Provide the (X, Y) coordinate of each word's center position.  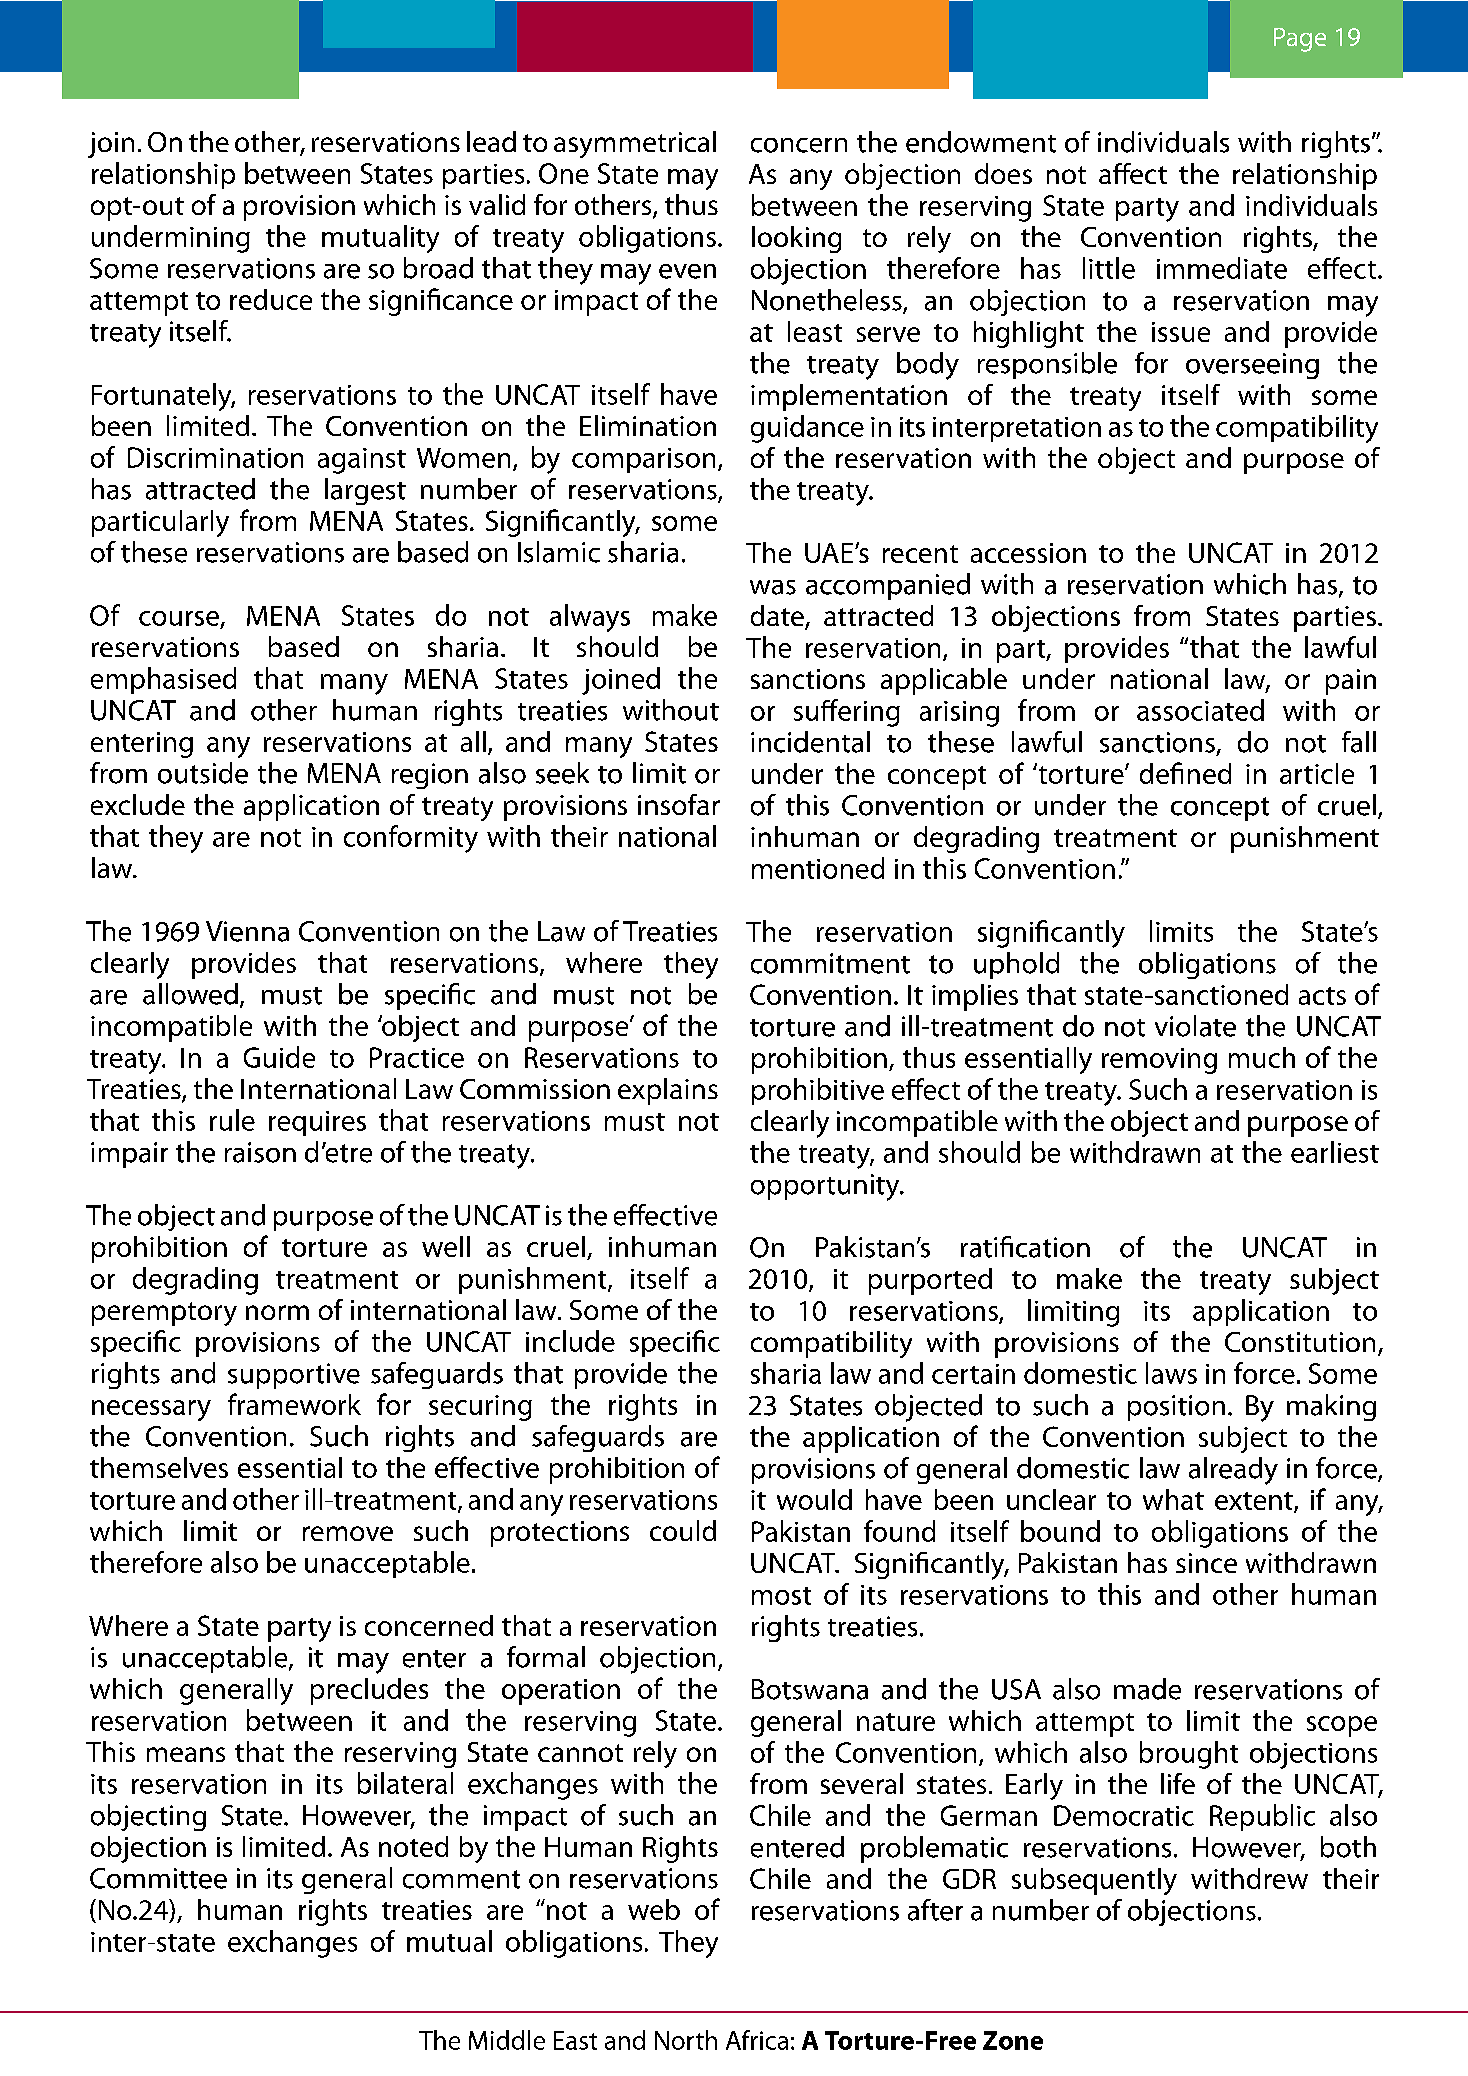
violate (1195, 1026)
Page (1300, 40)
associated (1200, 710)
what (1173, 1499)
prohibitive (818, 1091)
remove (348, 1533)
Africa (757, 2040)
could (683, 1530)
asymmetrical (635, 144)
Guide (279, 1057)
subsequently (1094, 1881)
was (773, 587)
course (179, 618)
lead (491, 141)
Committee (158, 1878)
